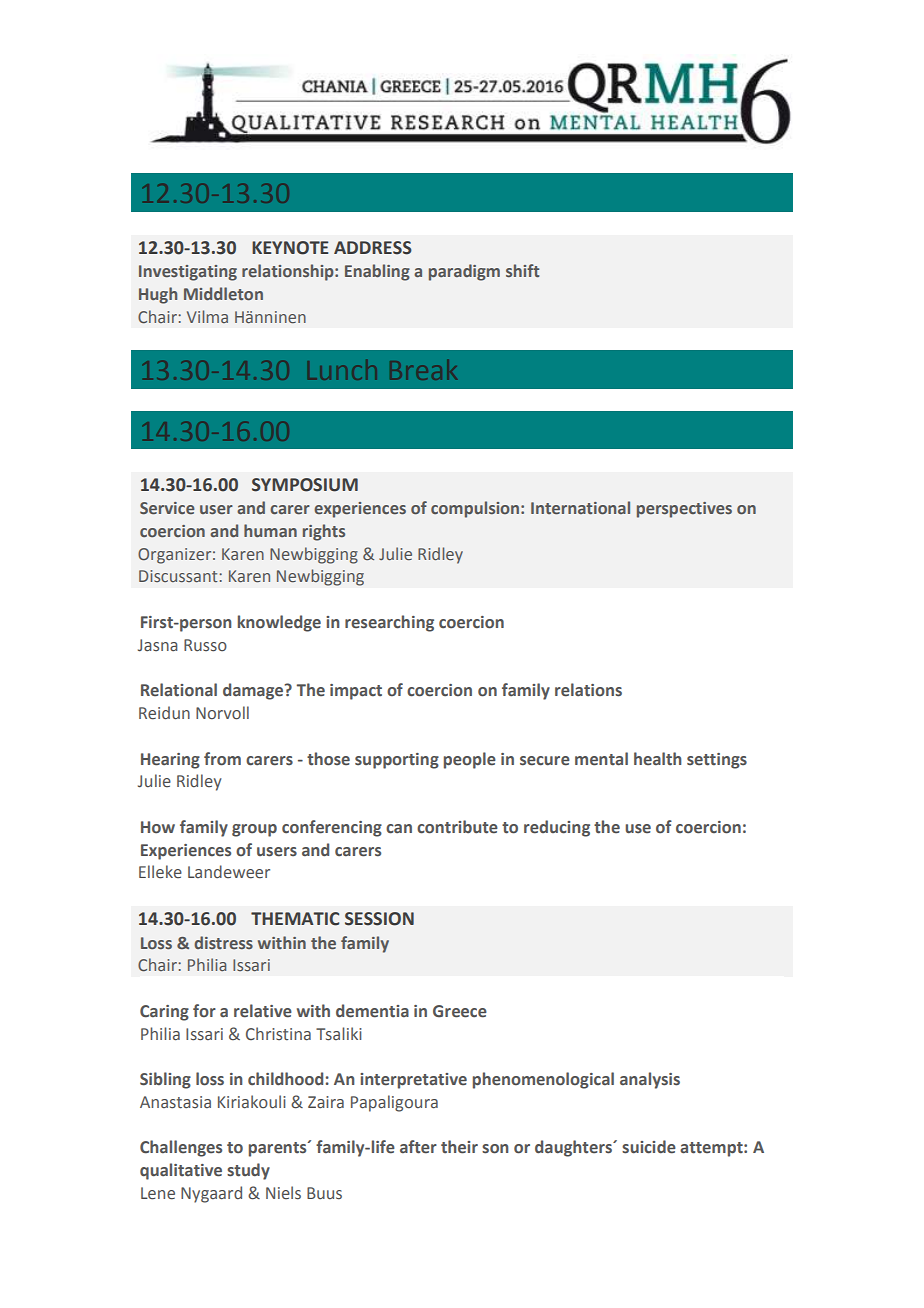 The width and height of the screenshot is (924, 1308). Describe the element at coordinates (464, 272) in the screenshot. I see `paradigm` at that location.
